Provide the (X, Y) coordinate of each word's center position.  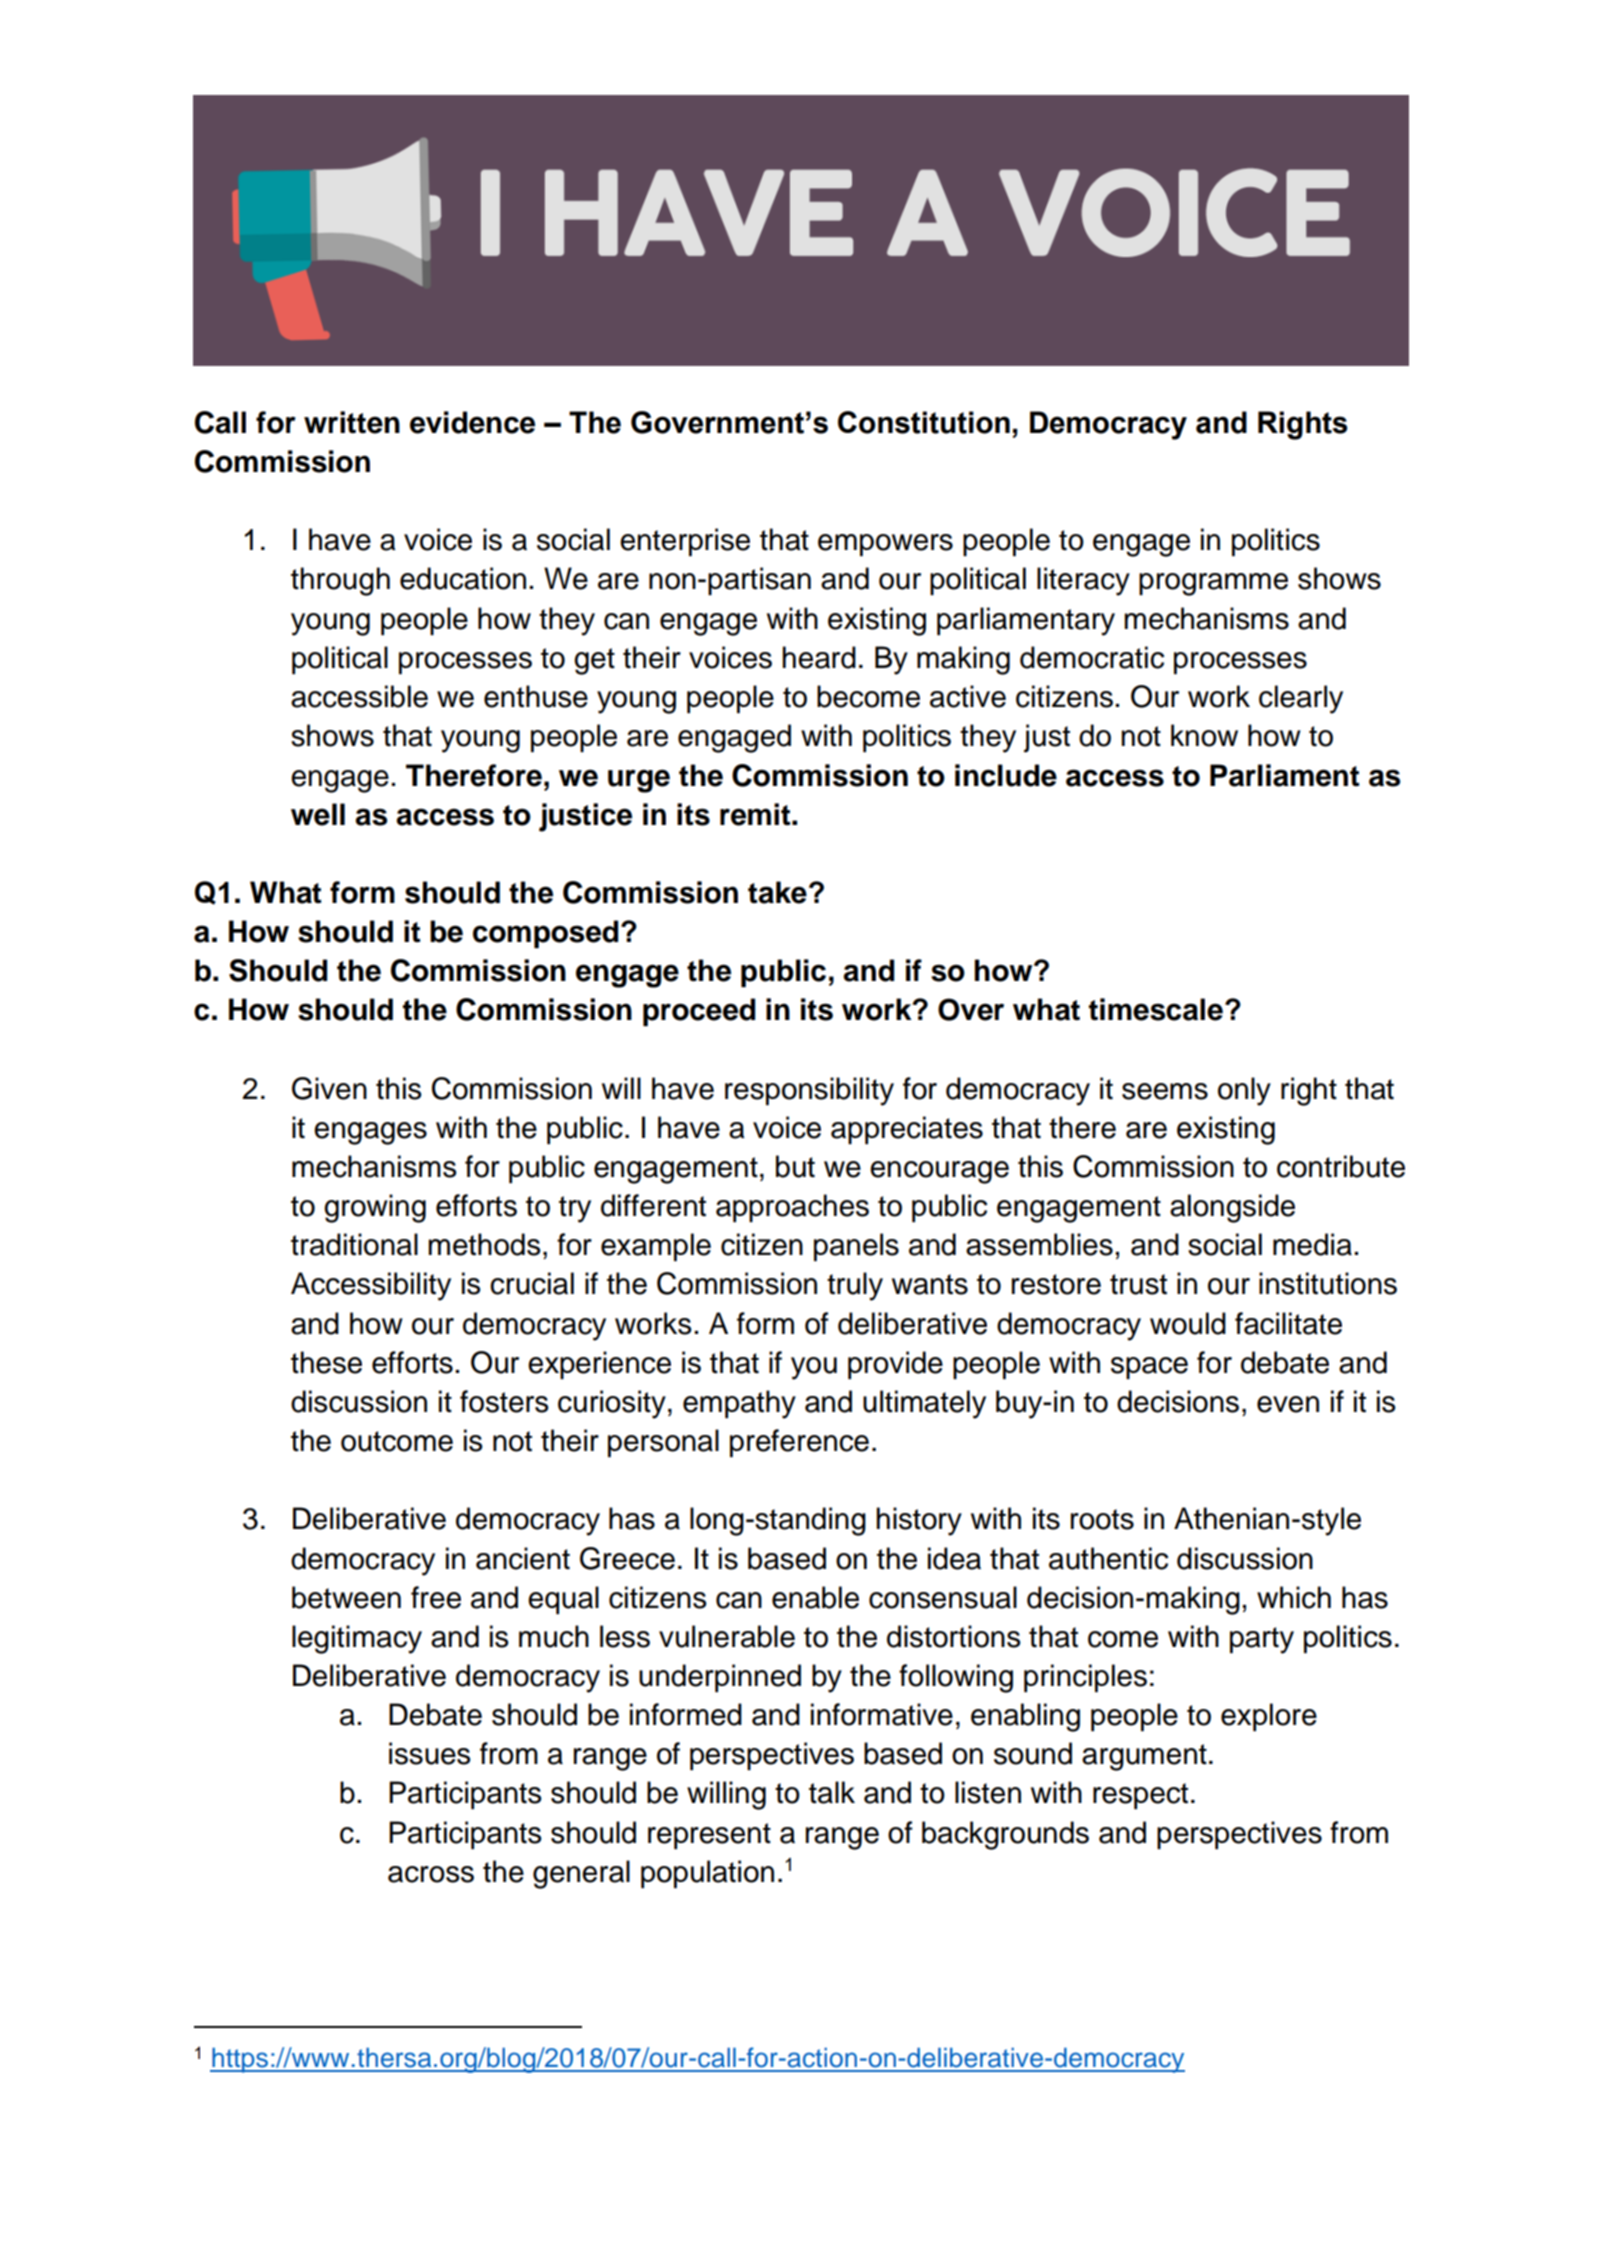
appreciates (907, 1130)
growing (375, 1208)
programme (1213, 584)
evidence (472, 422)
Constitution (924, 422)
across (431, 1874)
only (1244, 1091)
